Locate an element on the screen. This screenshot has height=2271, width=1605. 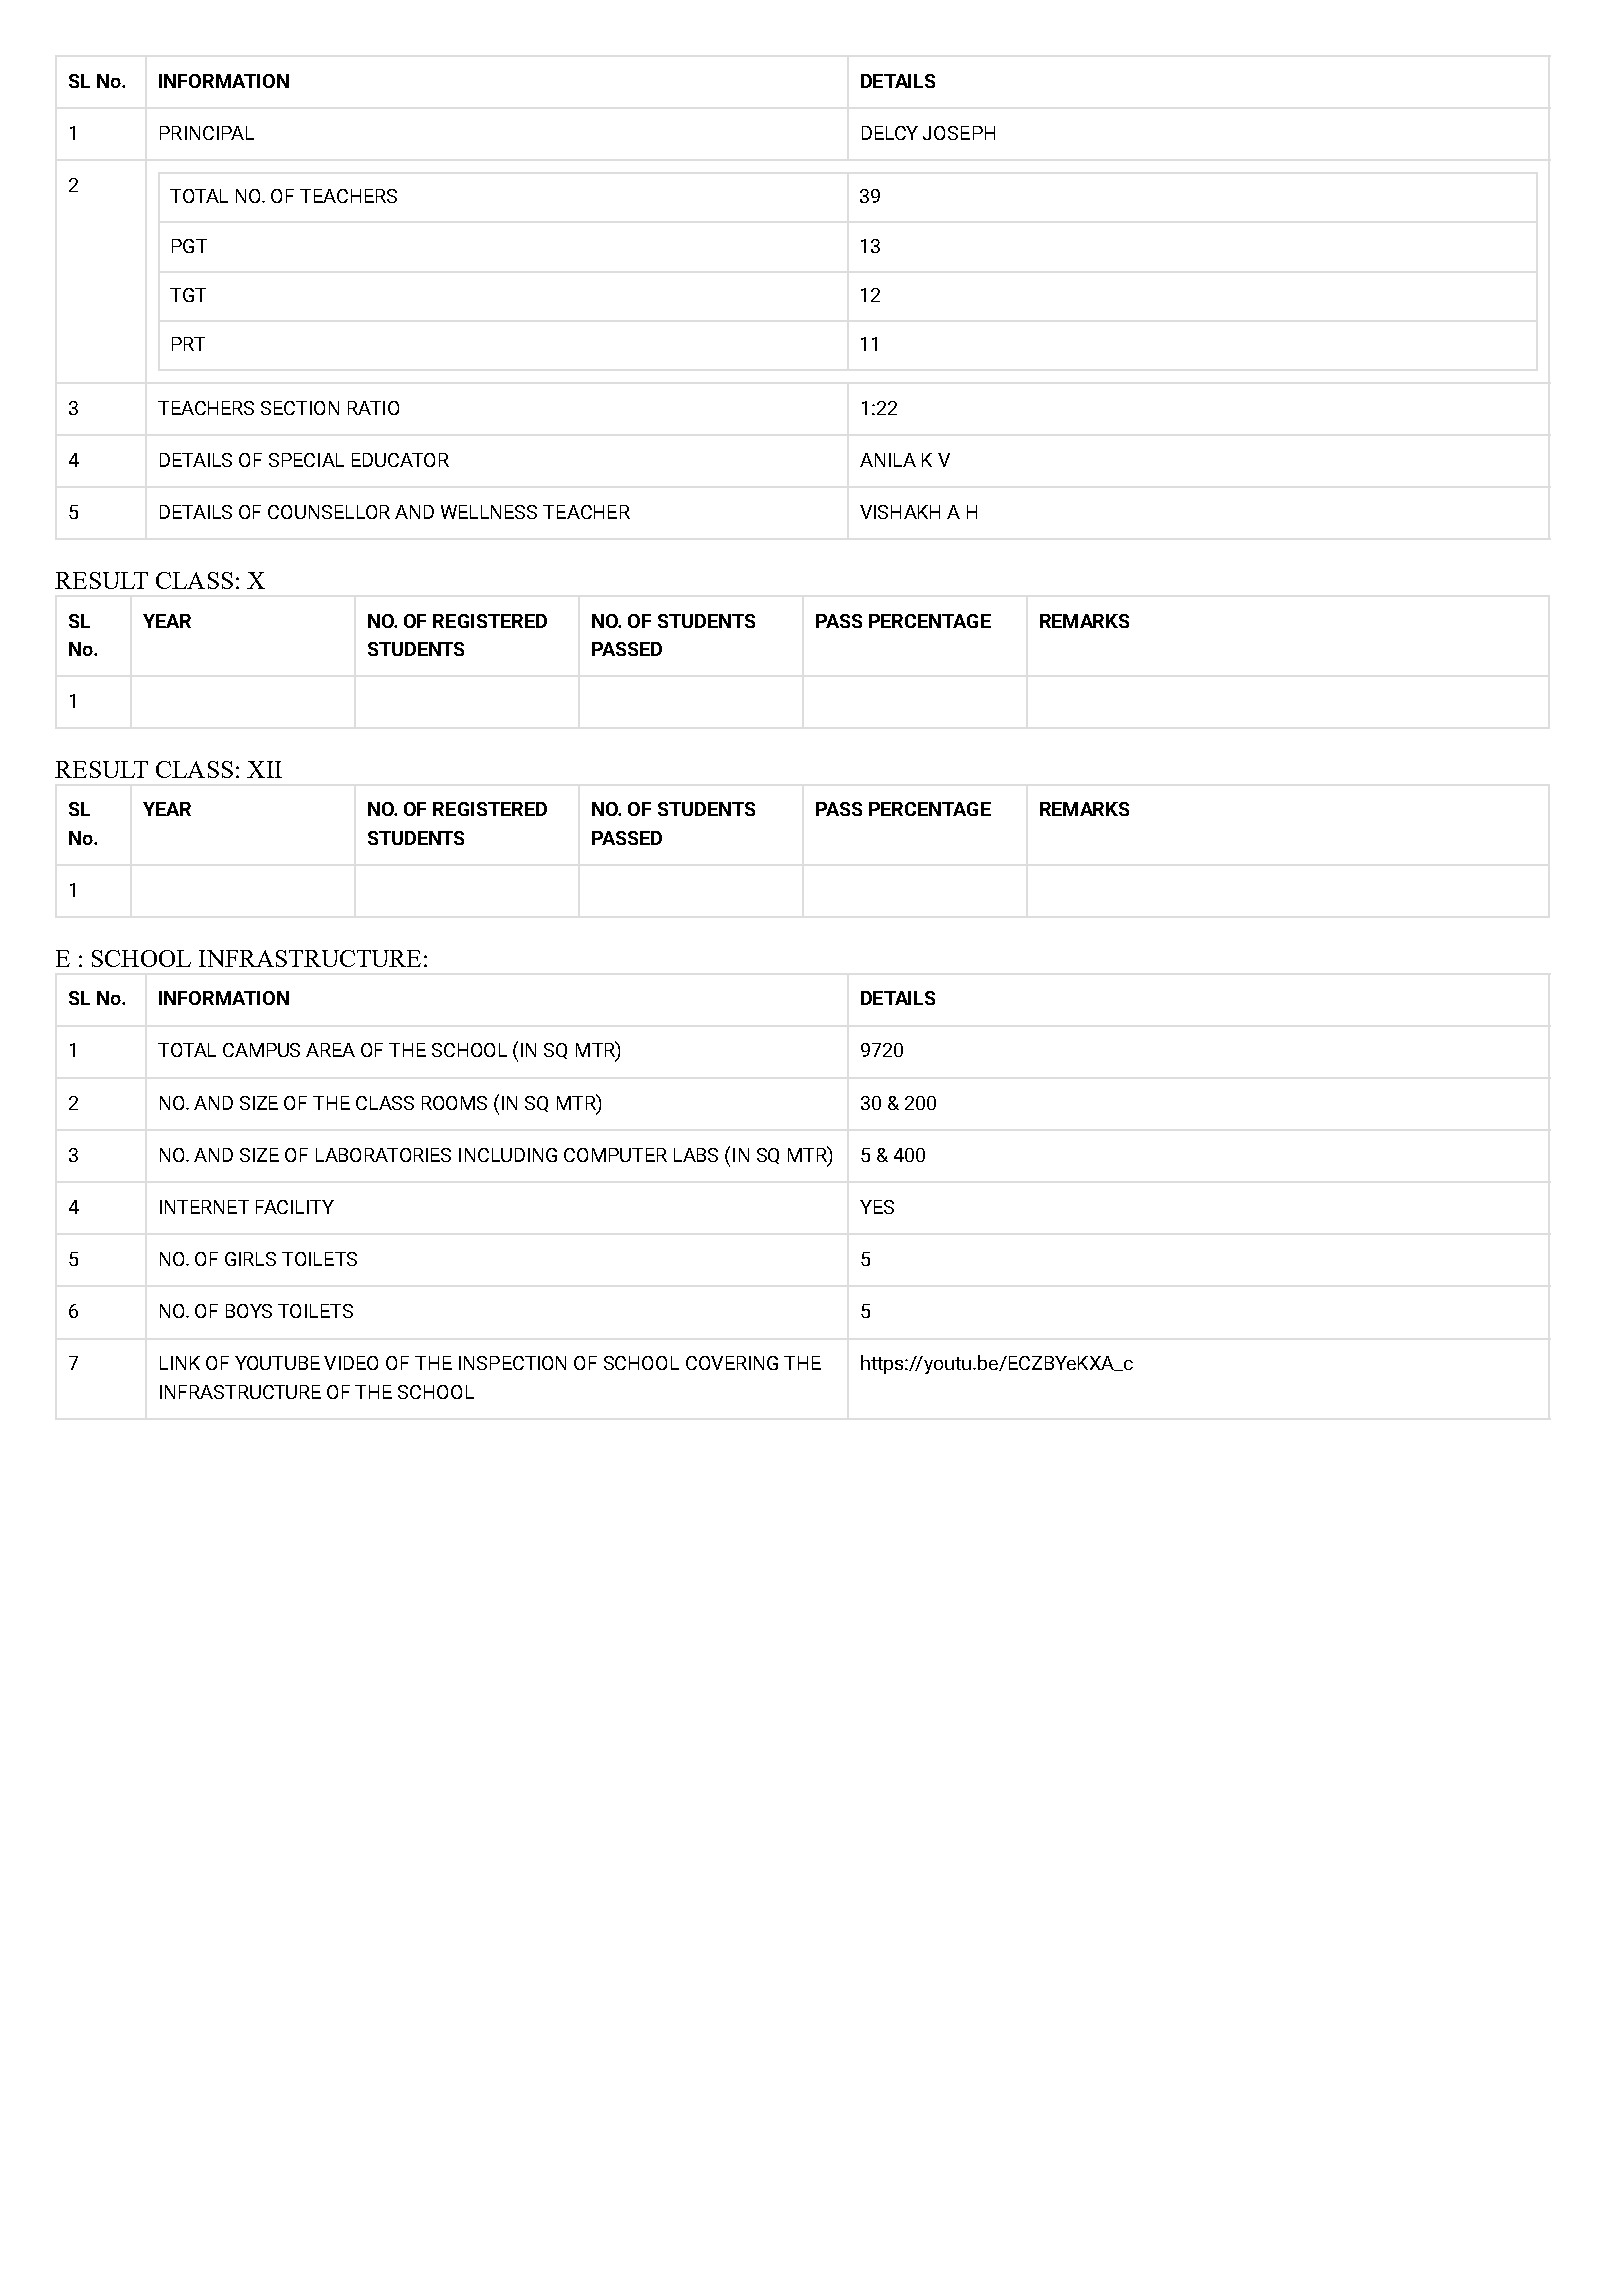
WELLNESS is located at coordinates (489, 512).
